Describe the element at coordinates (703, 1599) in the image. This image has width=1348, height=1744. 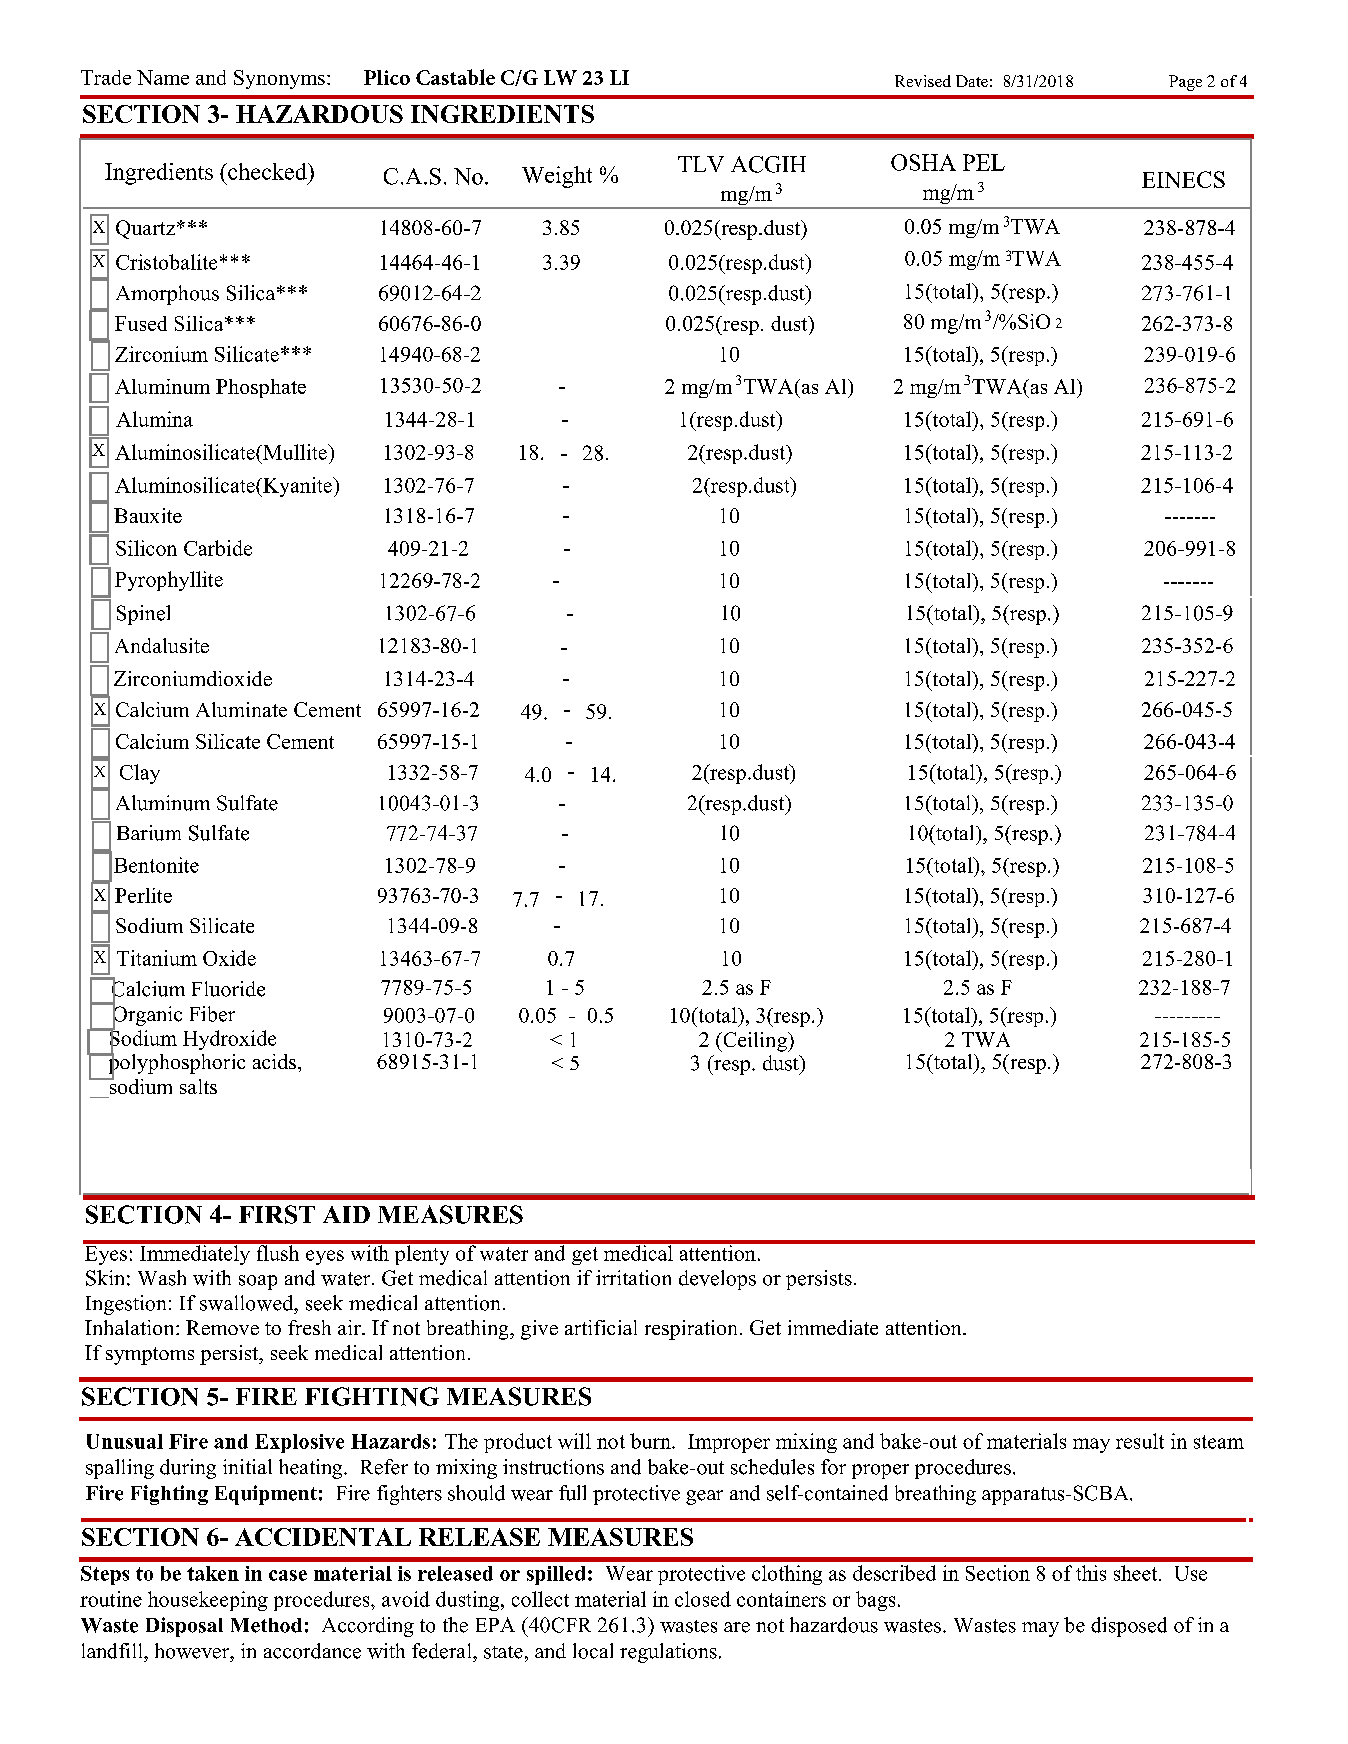
I see `closed` at that location.
